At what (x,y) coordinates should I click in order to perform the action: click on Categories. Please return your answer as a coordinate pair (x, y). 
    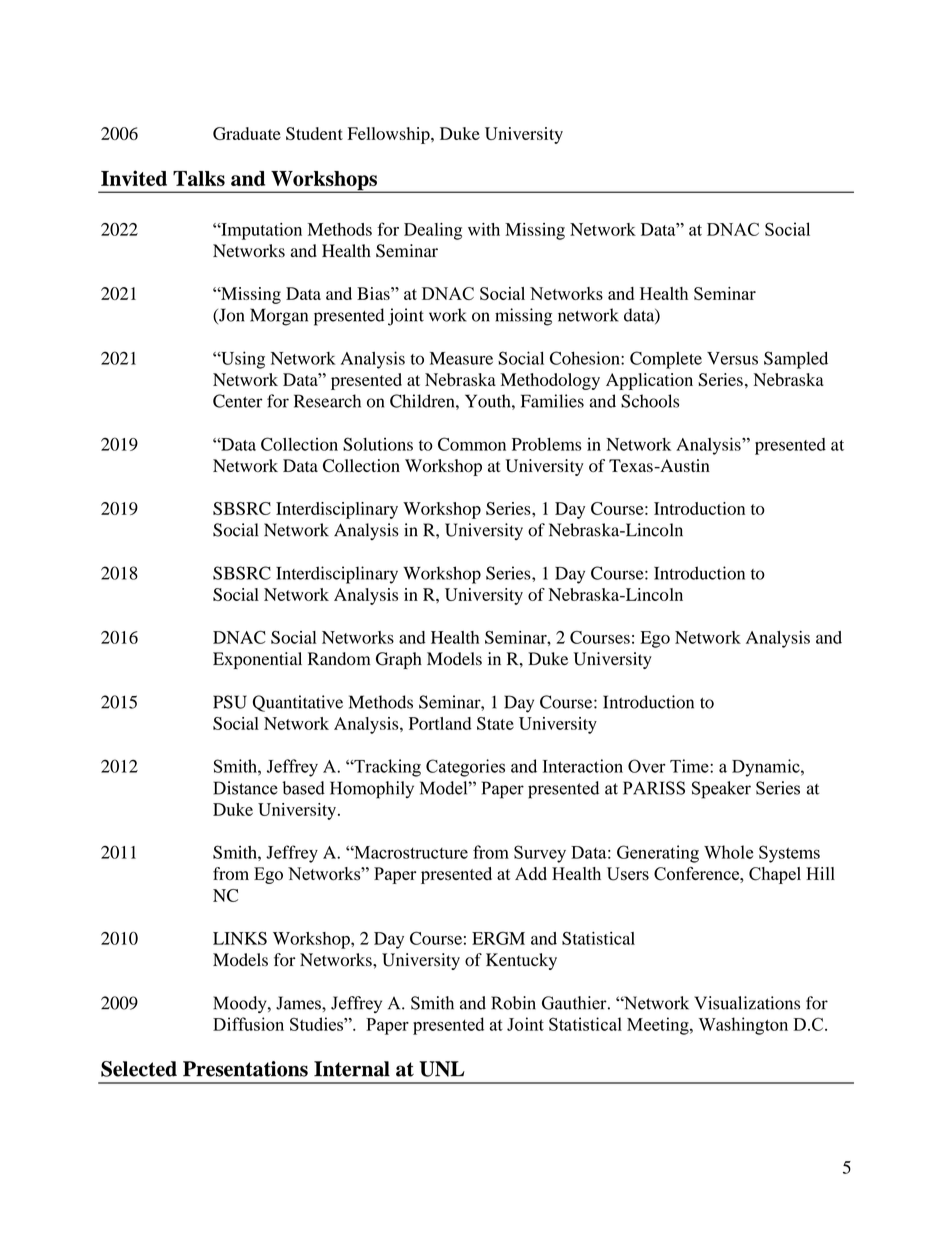
    Looking at the image, I should click on (465, 768).
